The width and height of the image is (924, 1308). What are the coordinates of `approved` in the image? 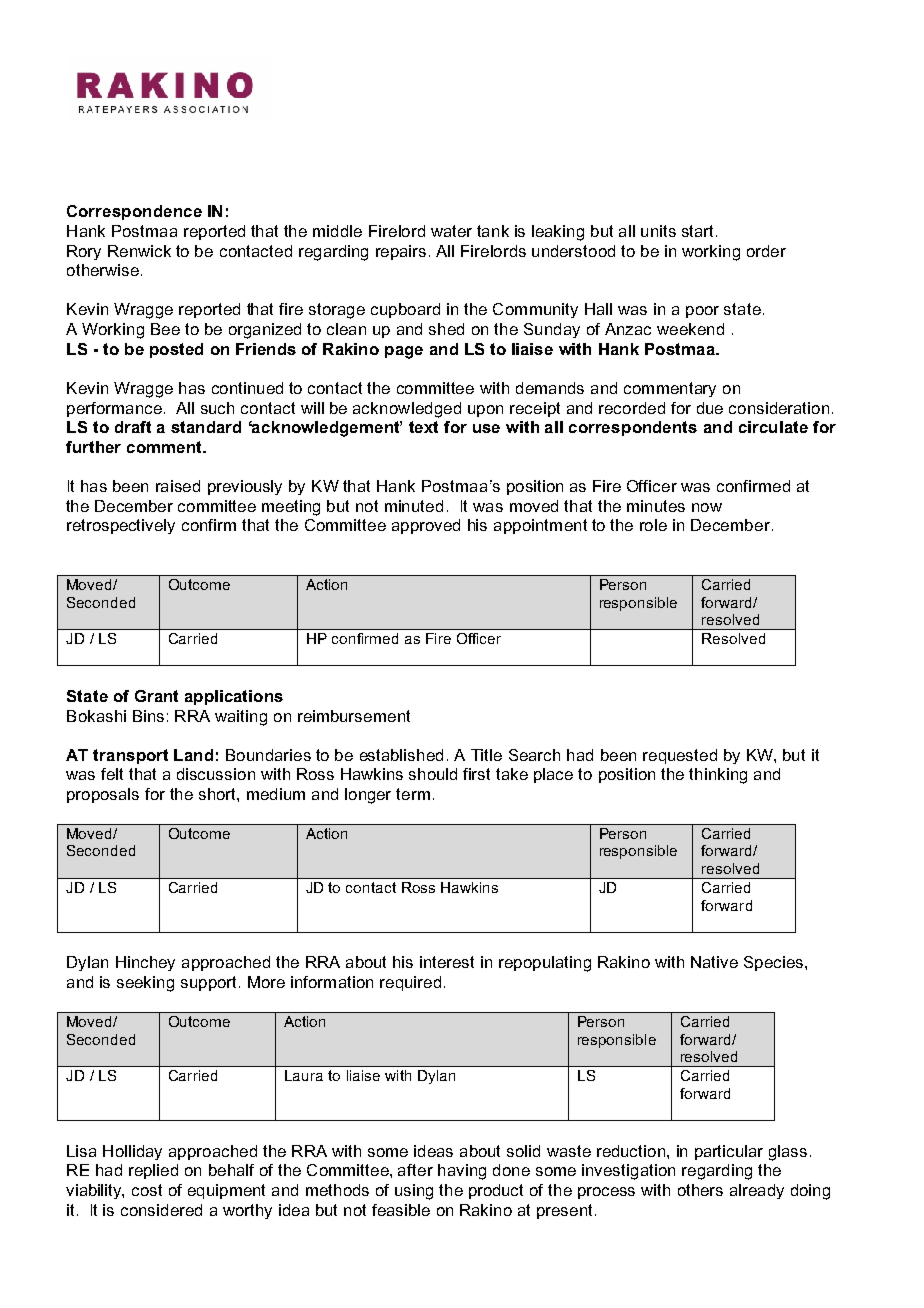 It's located at (426, 526).
